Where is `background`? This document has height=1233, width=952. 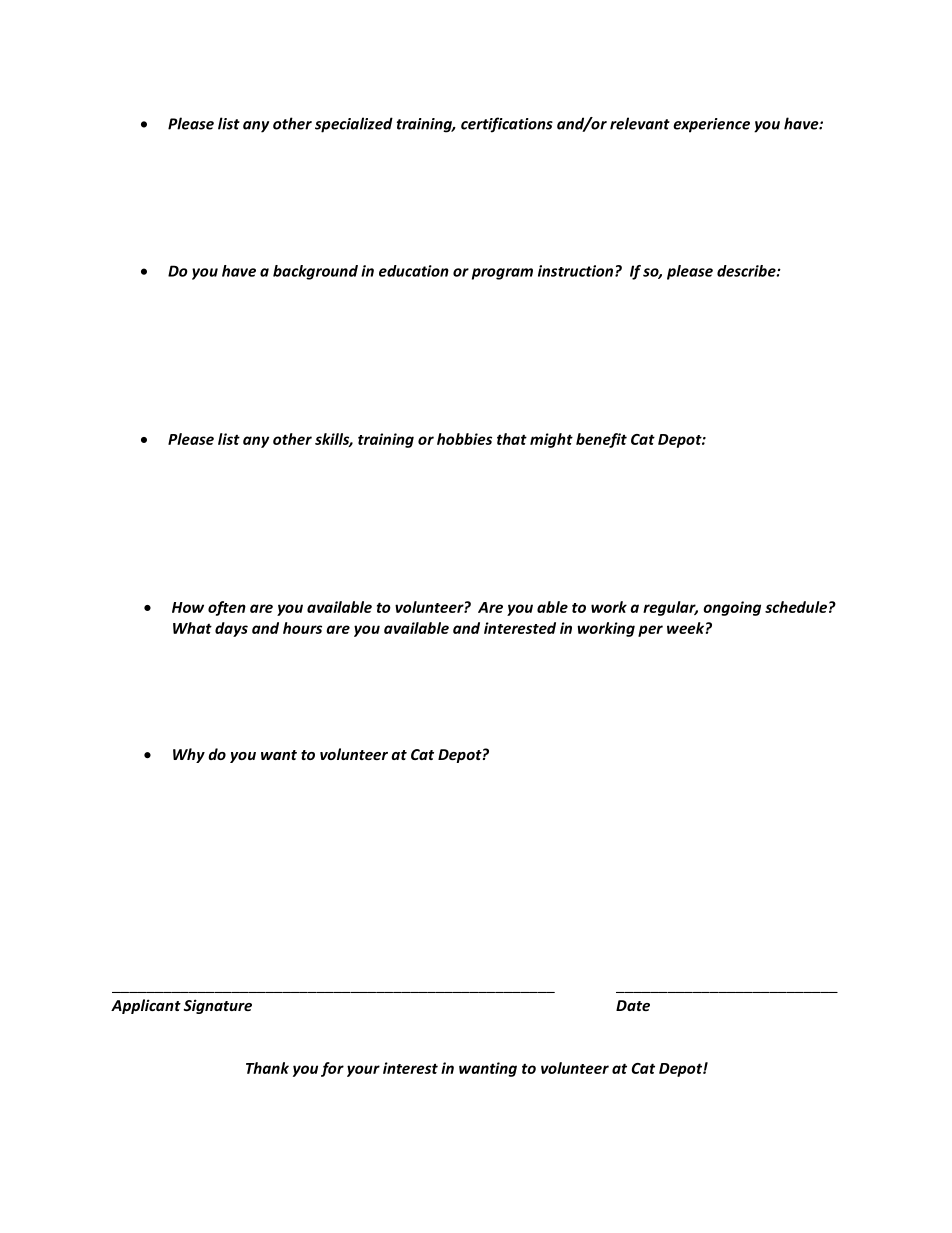 background is located at coordinates (315, 272).
